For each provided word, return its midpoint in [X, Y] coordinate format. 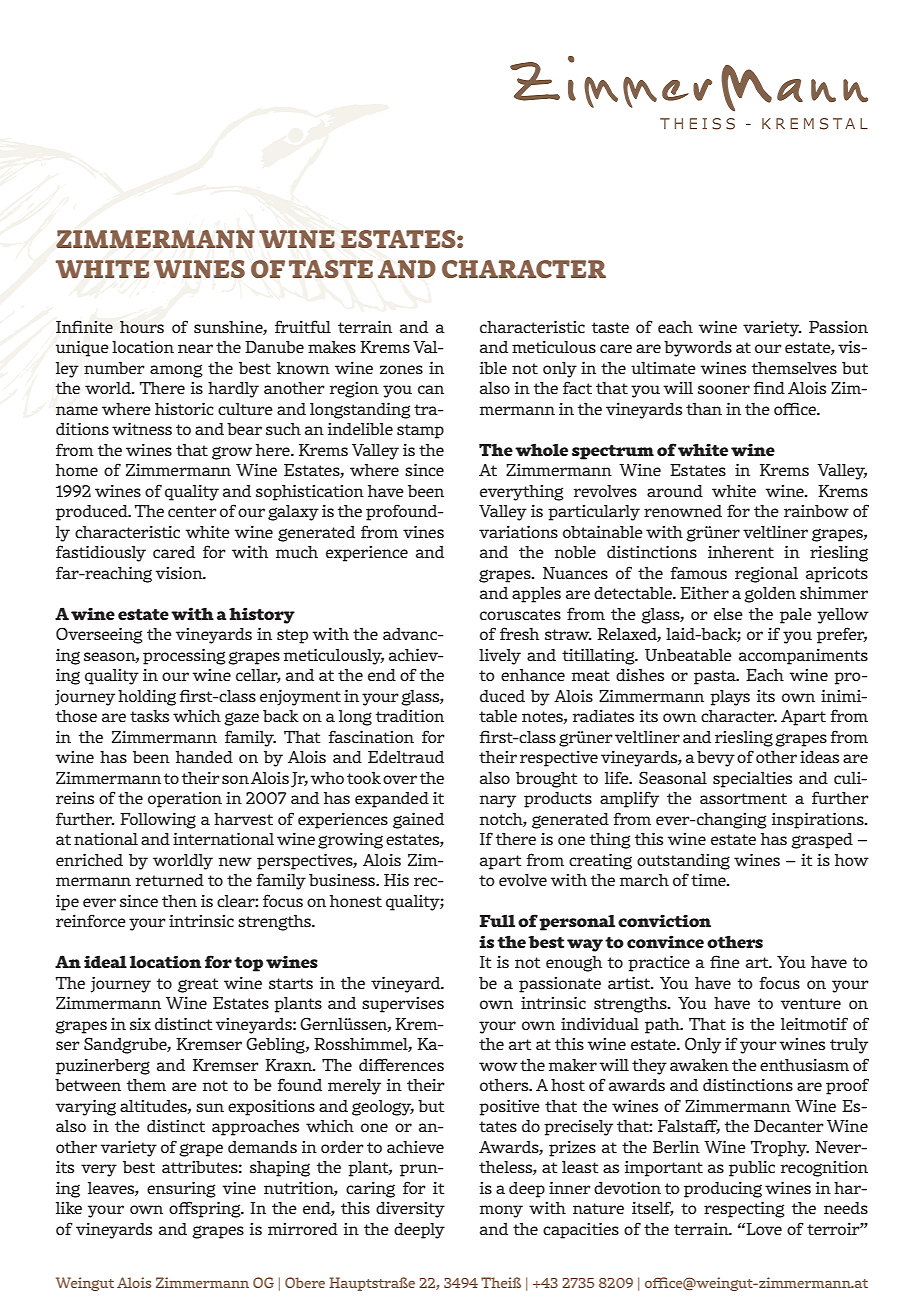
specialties [752, 779]
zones [401, 369]
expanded [392, 800]
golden [770, 595]
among [176, 371]
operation [185, 799]
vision [180, 572]
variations [518, 531]
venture [811, 1003]
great [198, 985]
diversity [410, 1209]
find [769, 387]
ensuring [181, 1189]
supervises [403, 1005]
